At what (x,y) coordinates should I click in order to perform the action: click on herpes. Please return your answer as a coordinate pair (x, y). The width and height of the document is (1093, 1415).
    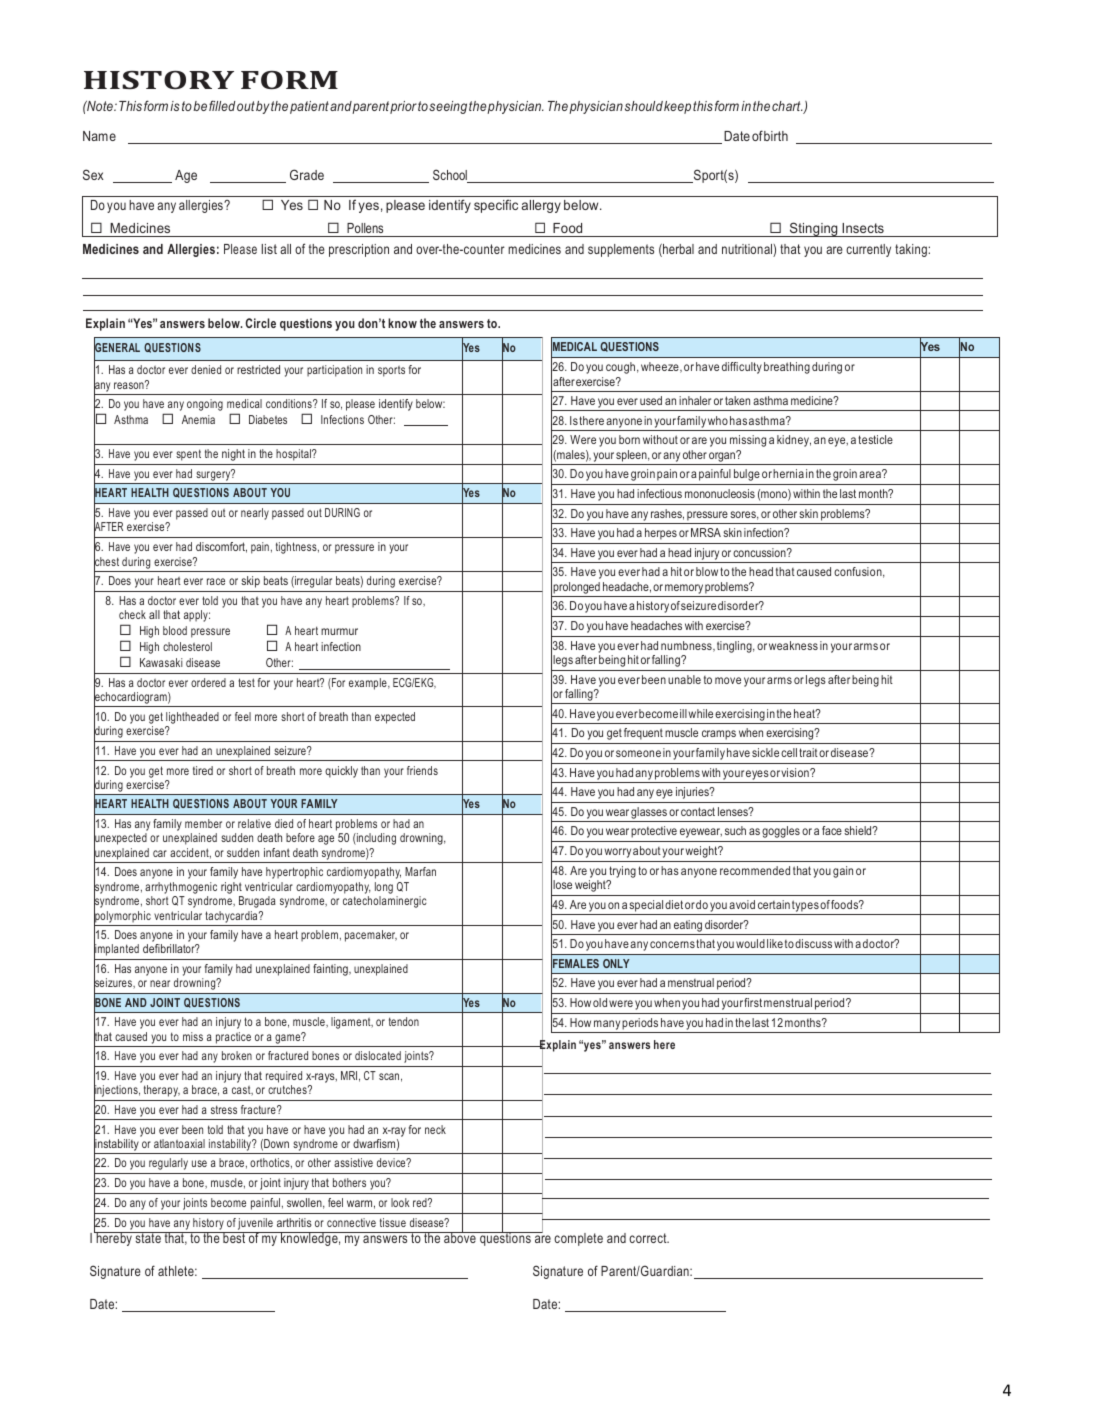
    Looking at the image, I should click on (661, 534).
